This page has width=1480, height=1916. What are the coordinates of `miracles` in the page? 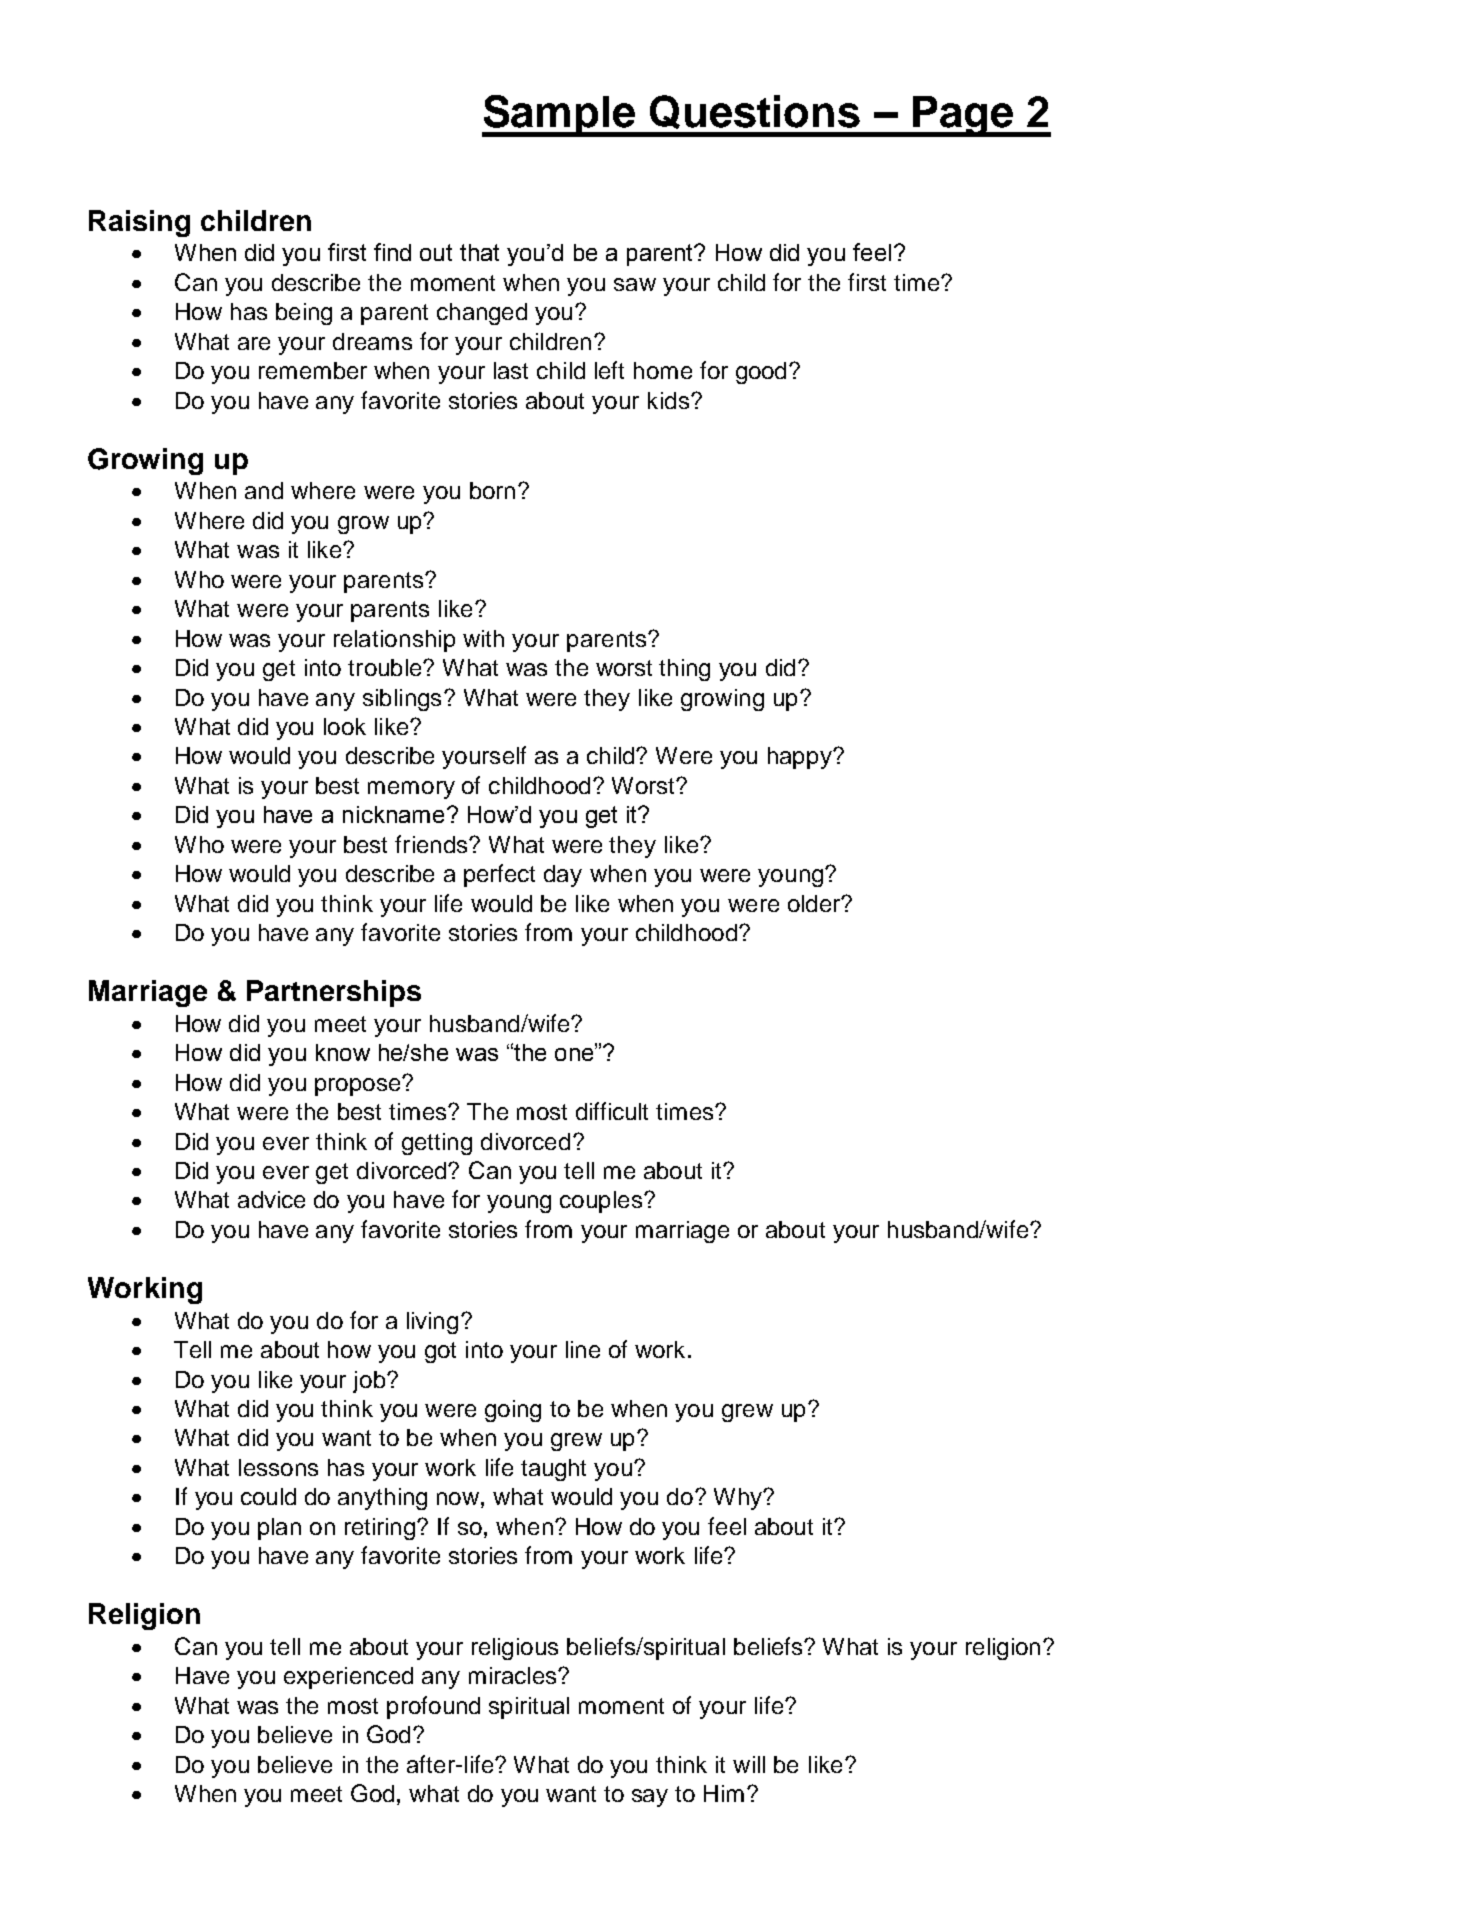 It's located at (514, 1675).
